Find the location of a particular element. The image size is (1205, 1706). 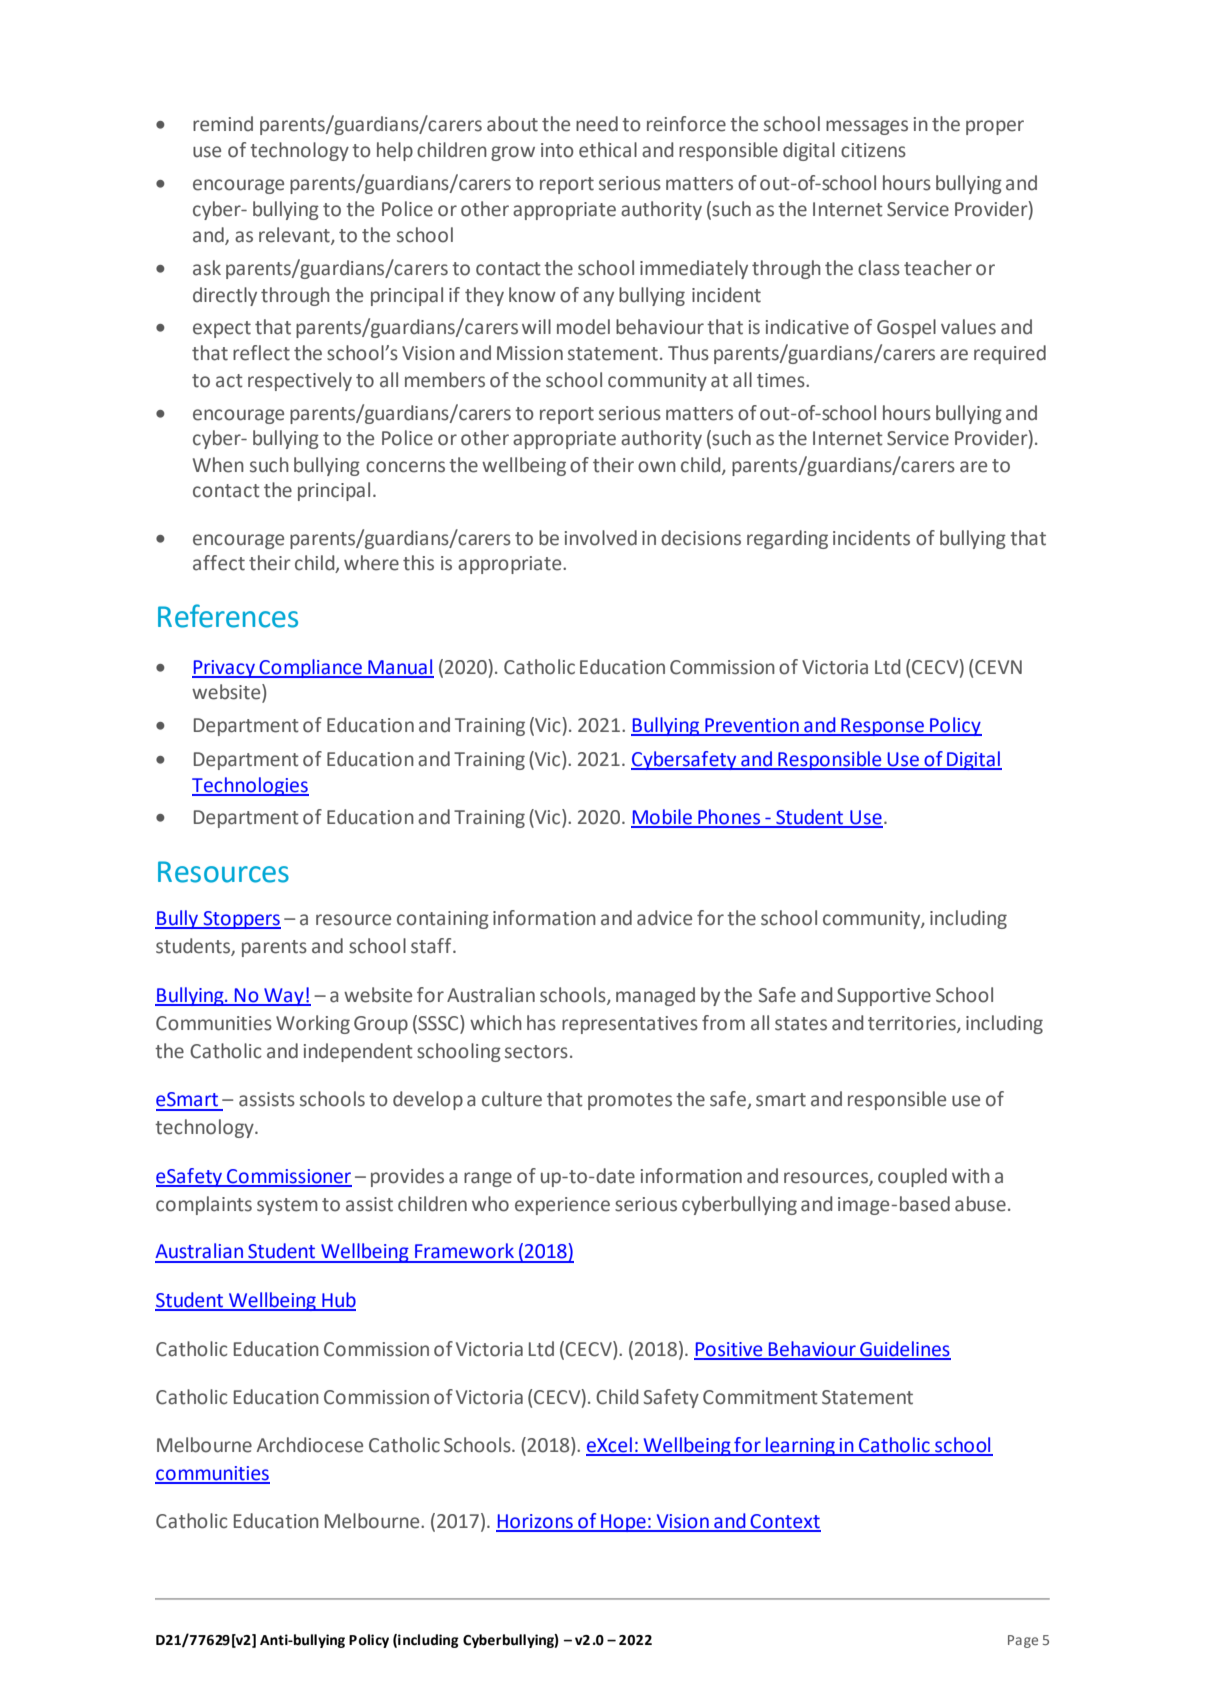

Hope is located at coordinates (623, 1523).
